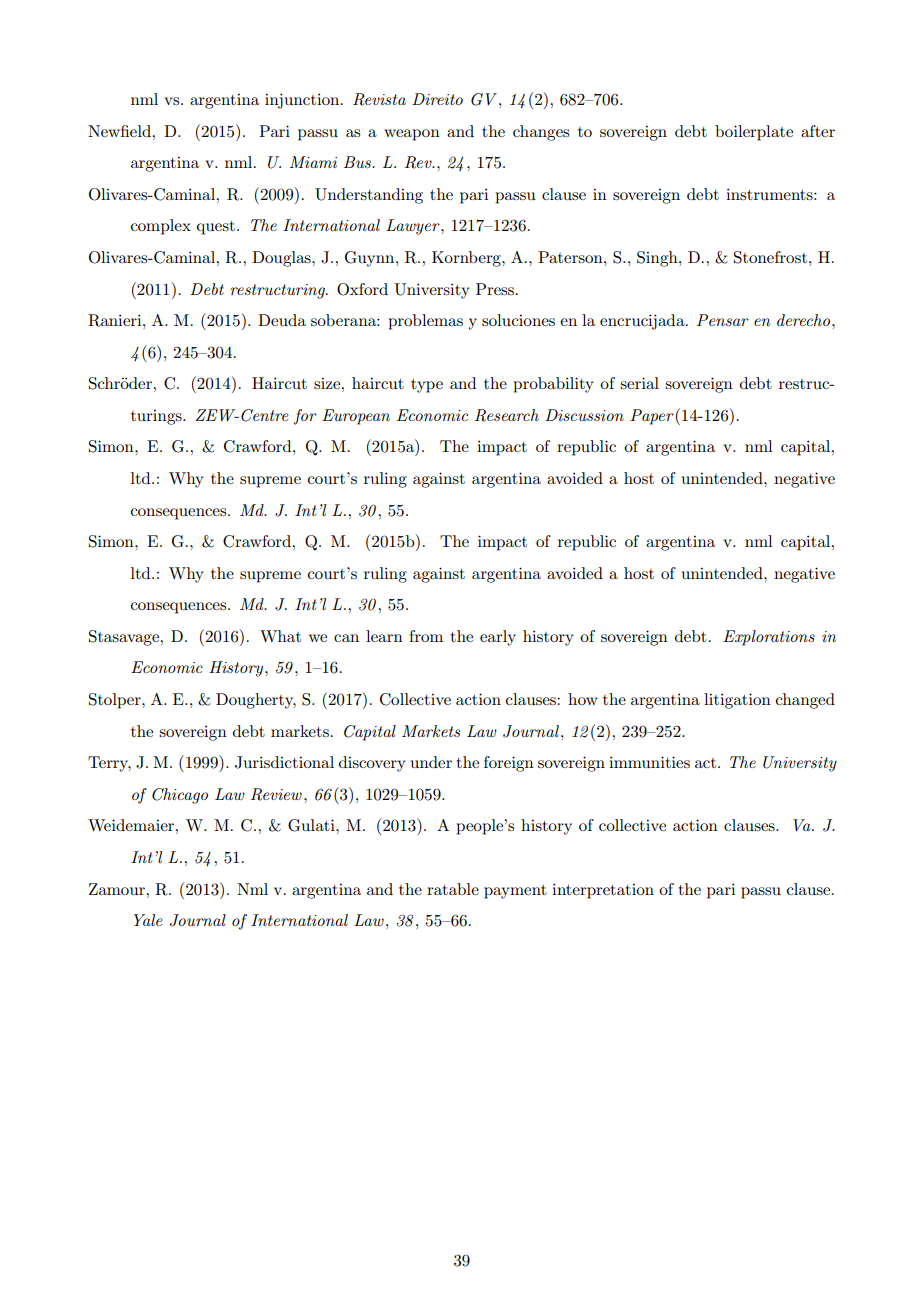 This page has height=1308, width=924. I want to click on European, so click(356, 417).
